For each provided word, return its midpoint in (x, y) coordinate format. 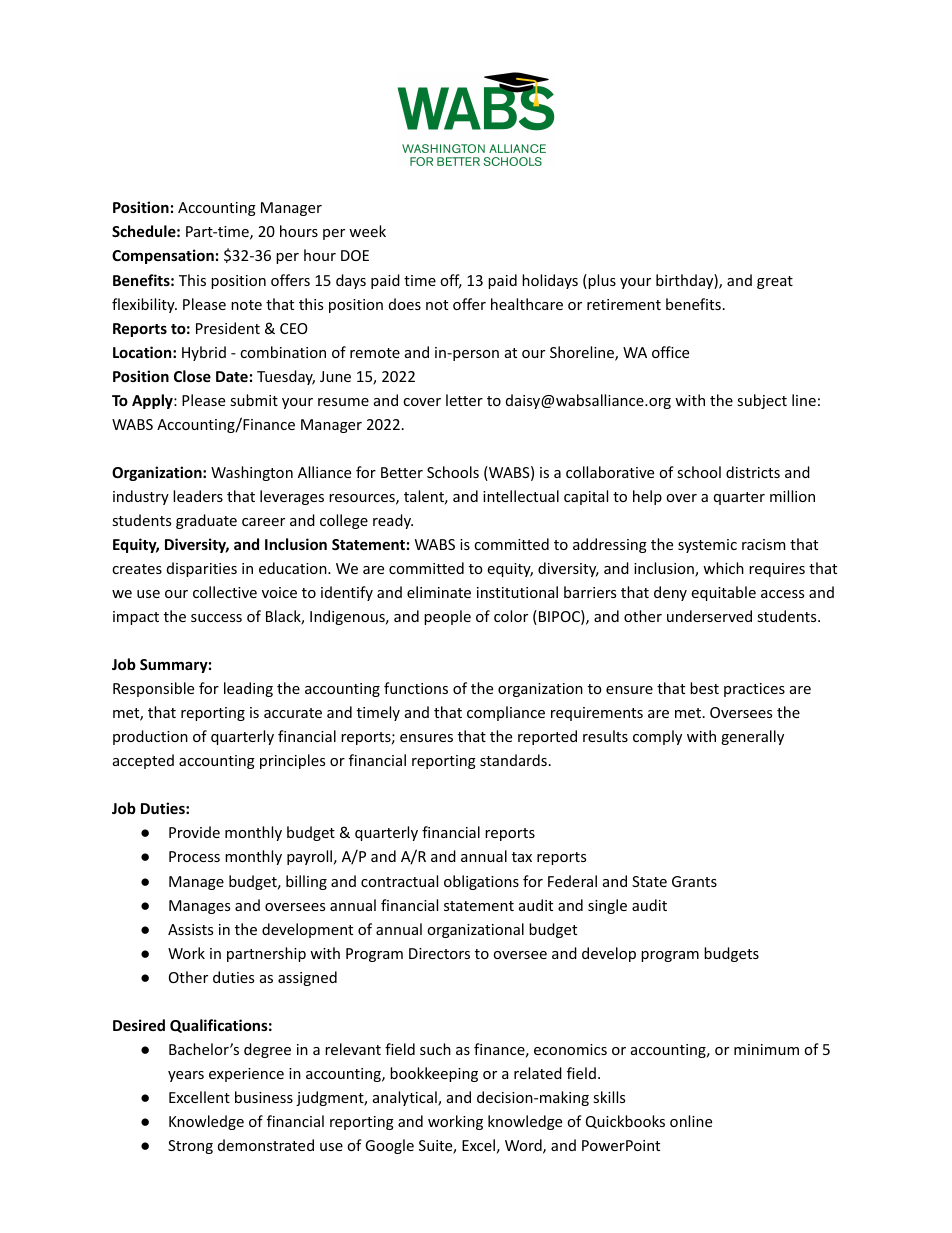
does (405, 304)
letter (464, 400)
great (775, 282)
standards (513, 760)
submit (254, 400)
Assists (190, 929)
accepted (143, 761)
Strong (190, 1147)
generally (752, 737)
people (447, 617)
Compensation (163, 256)
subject (762, 401)
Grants (694, 881)
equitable (723, 593)
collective (225, 592)
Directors (439, 953)
